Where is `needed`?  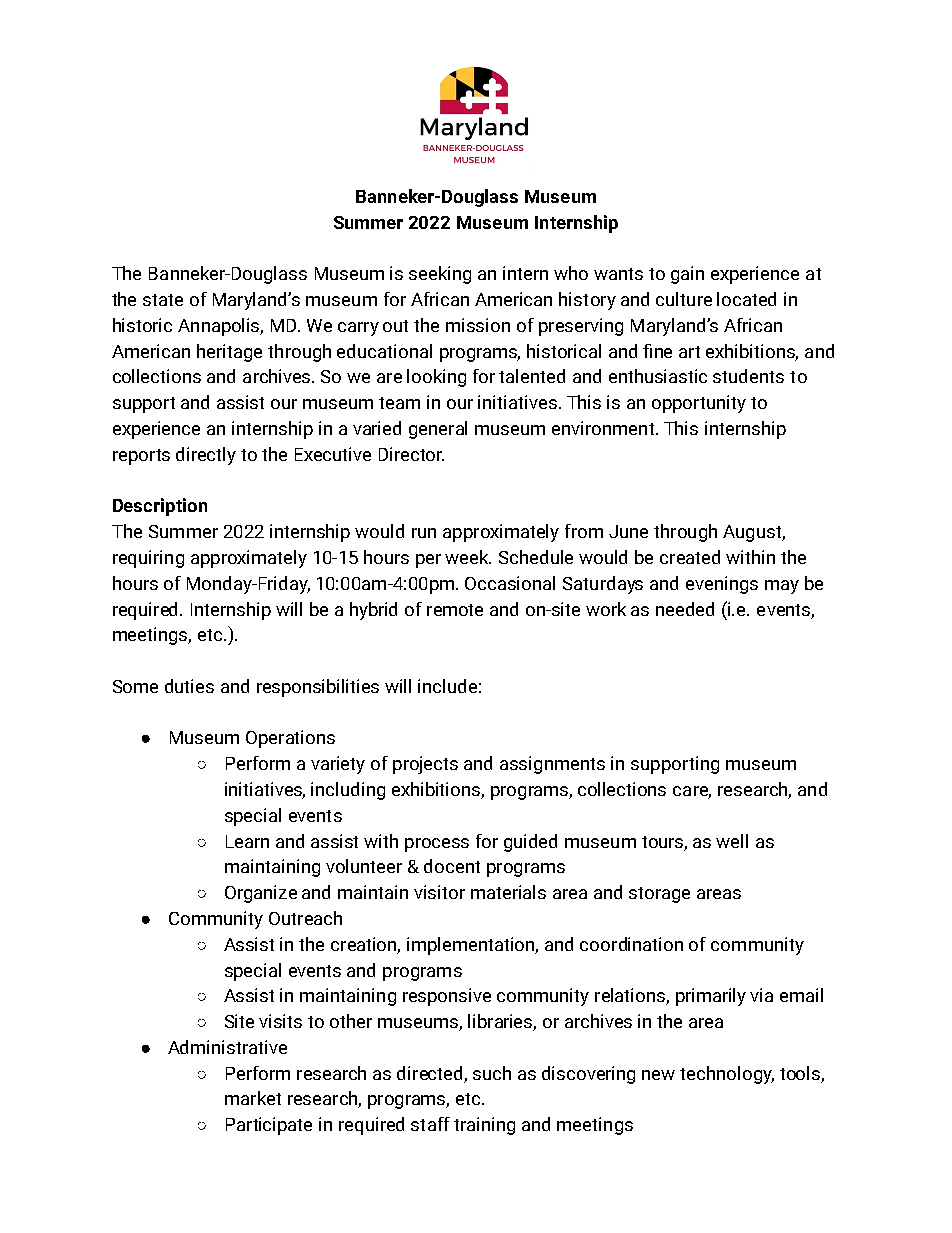 needed is located at coordinates (685, 609).
